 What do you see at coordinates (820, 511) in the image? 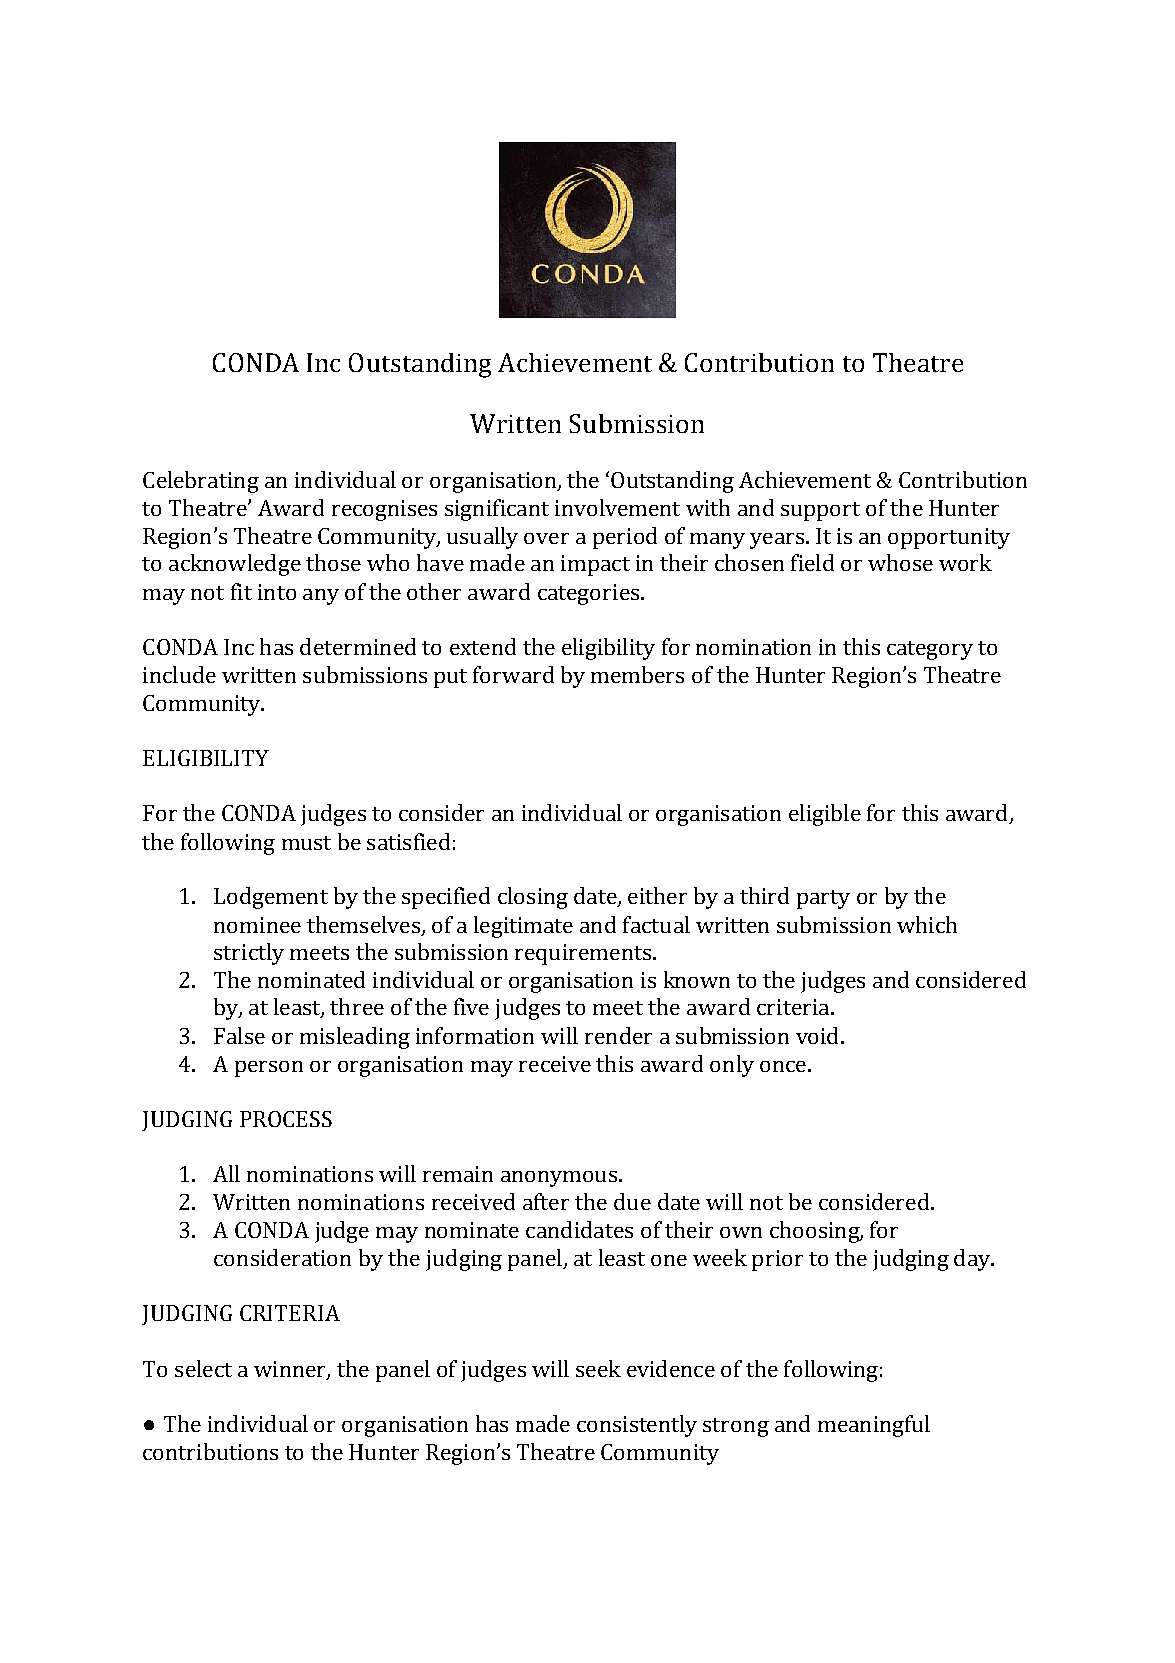
I see `support` at bounding box center [820, 511].
